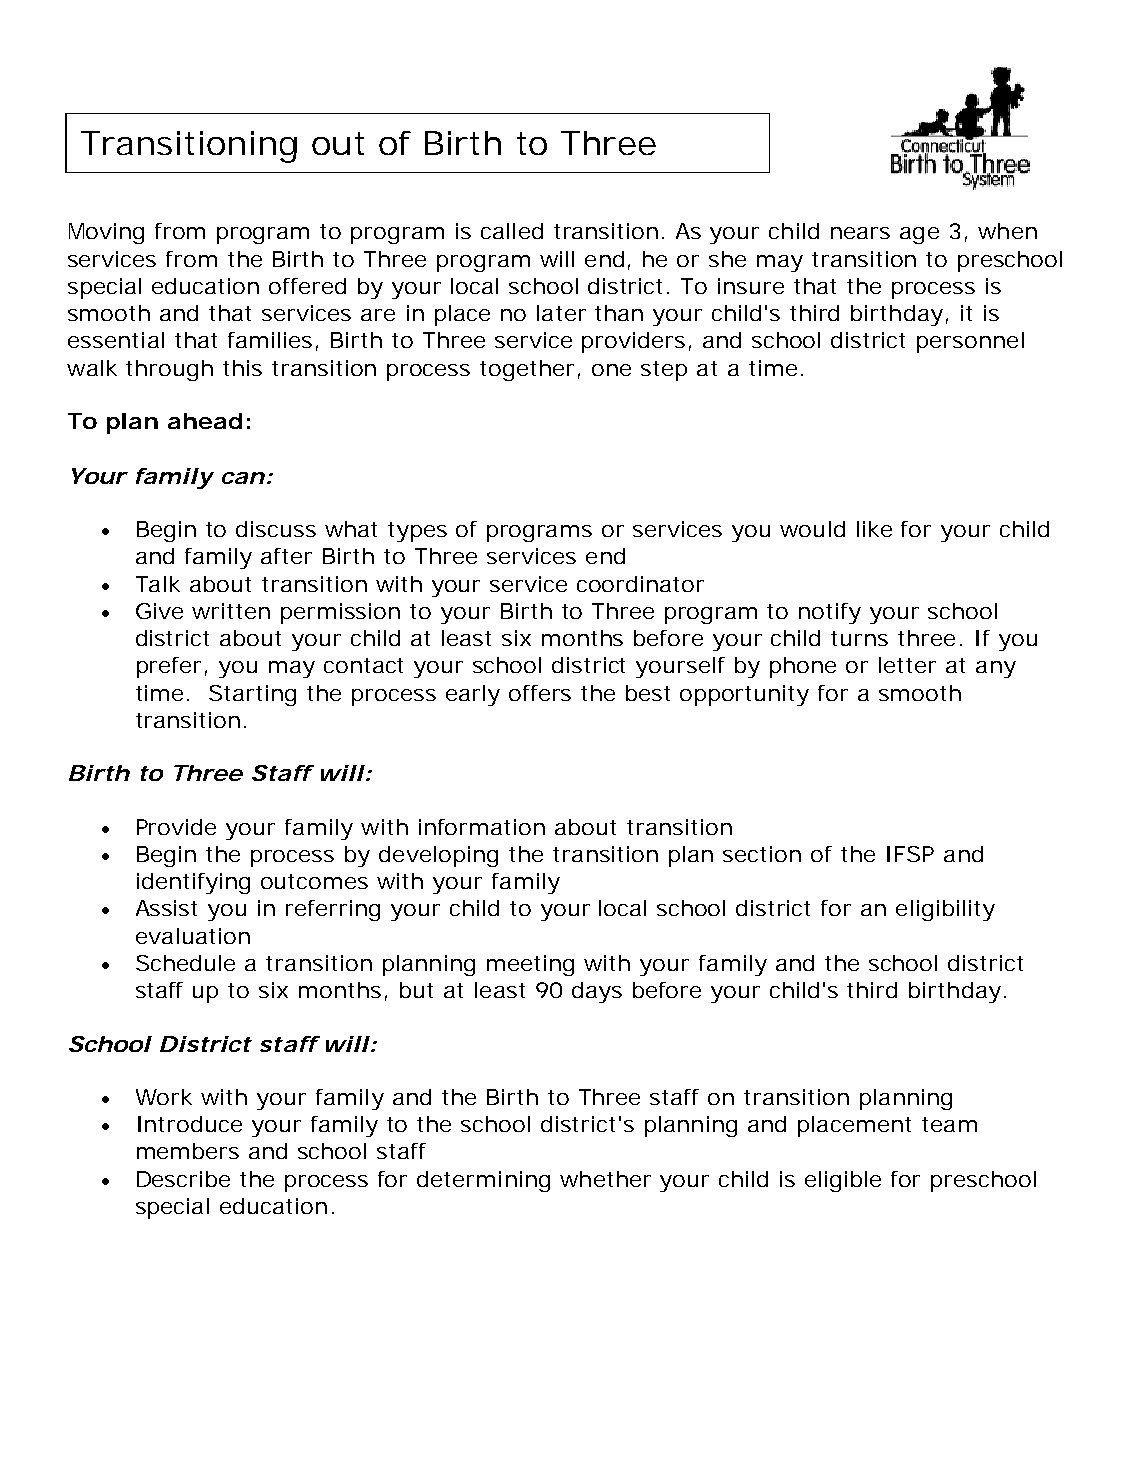 The image size is (1144, 1480). I want to click on called, so click(512, 231).
